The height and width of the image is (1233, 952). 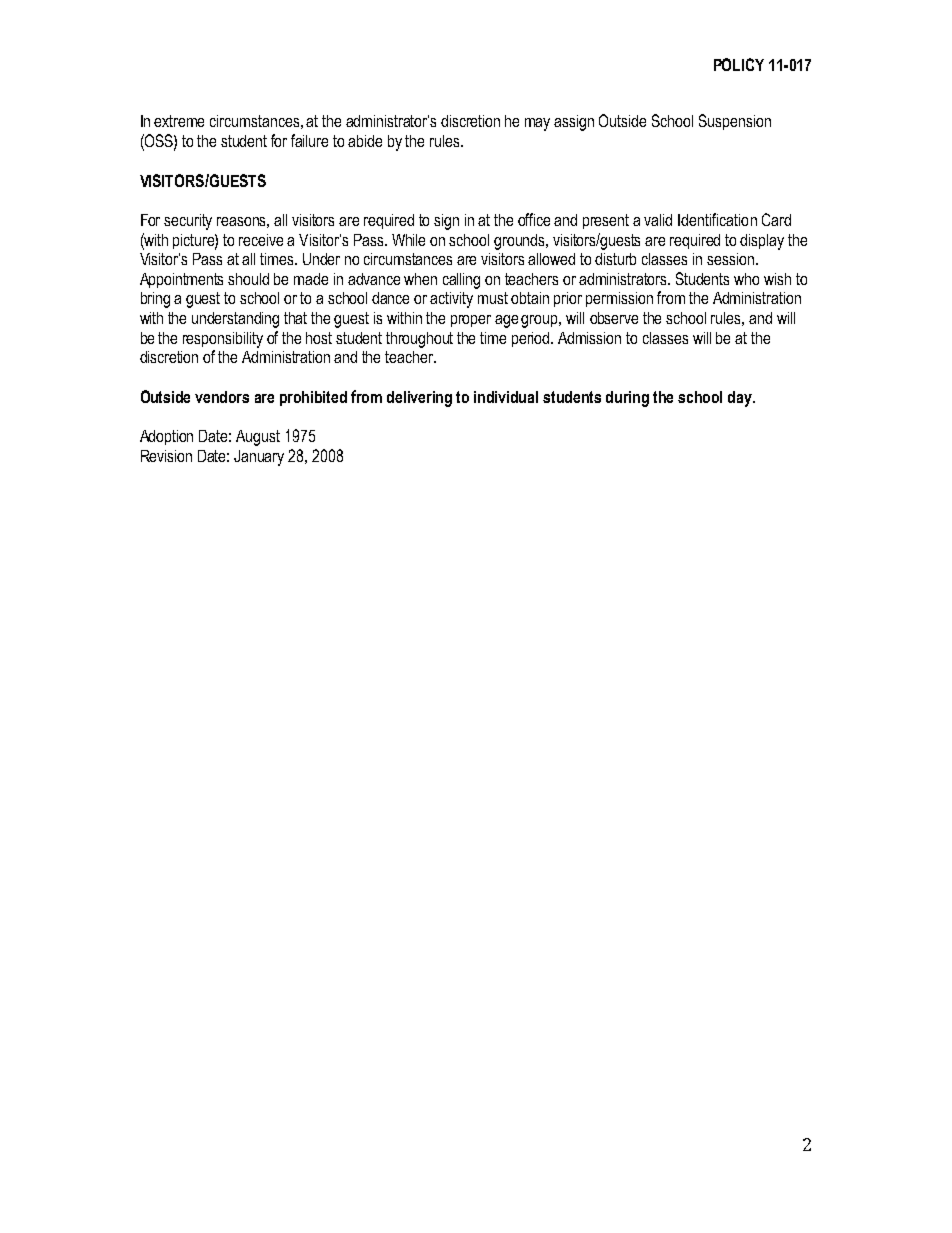 I want to click on may, so click(x=537, y=124).
